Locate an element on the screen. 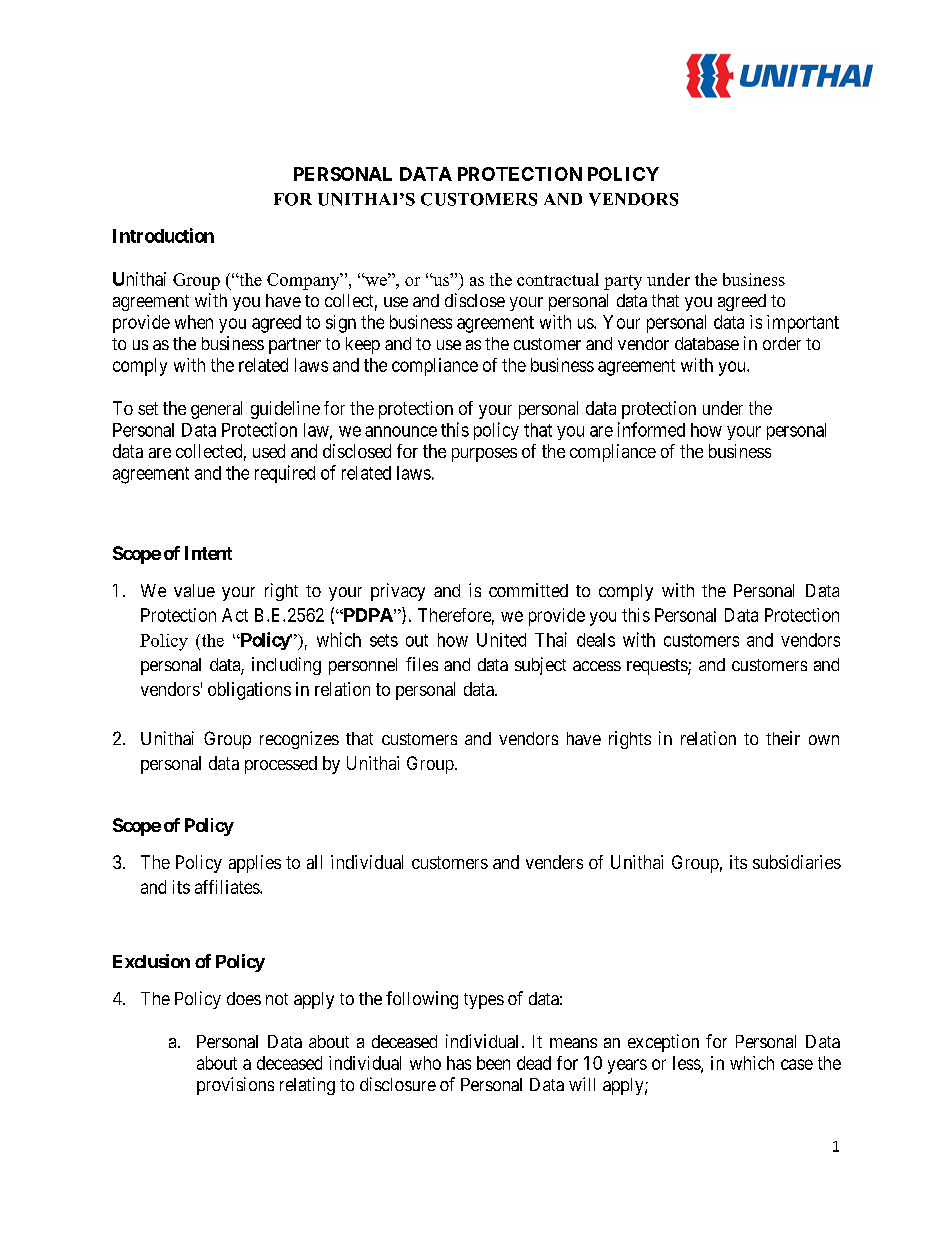 This screenshot has height=1233, width=952. applies is located at coordinates (255, 864).
